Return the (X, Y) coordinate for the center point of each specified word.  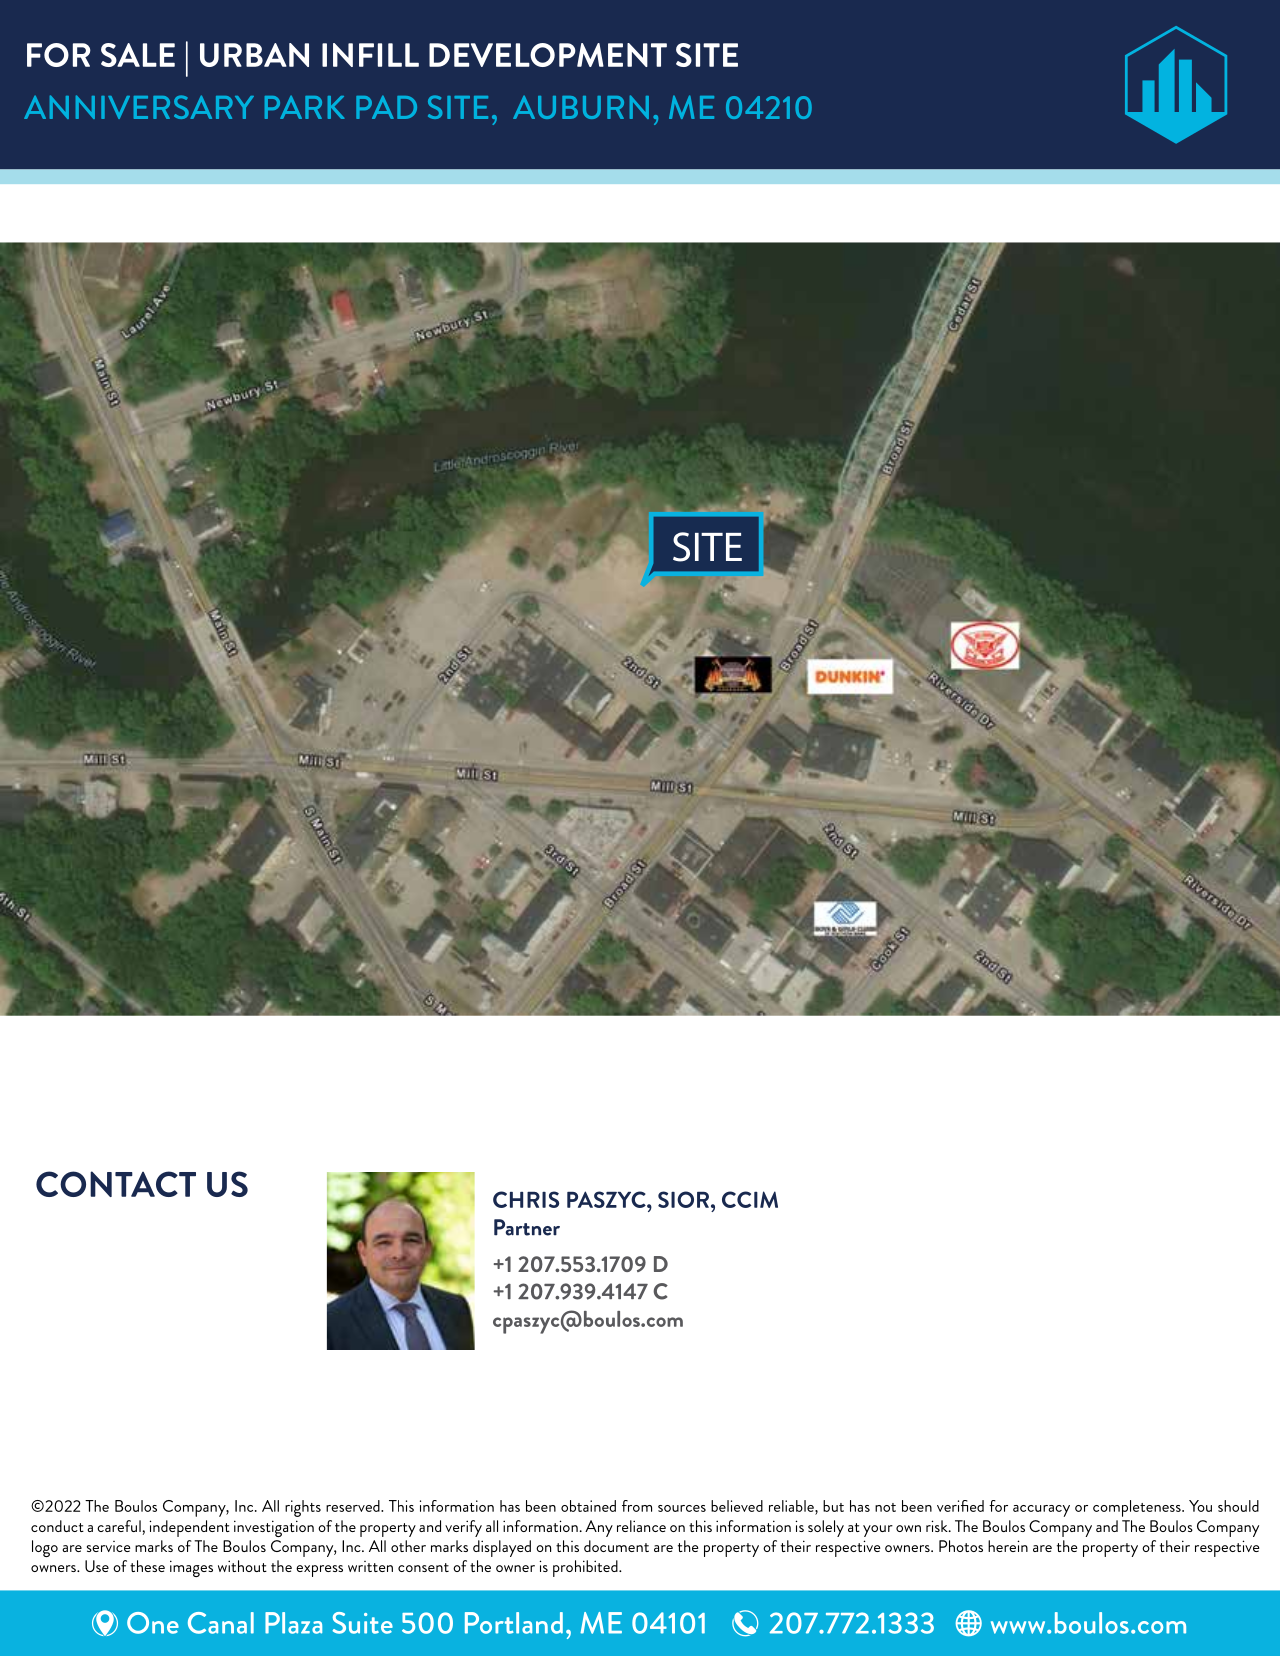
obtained (588, 1506)
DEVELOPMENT (548, 55)
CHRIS (526, 1199)
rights (303, 1508)
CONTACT (116, 1184)
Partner (527, 1227)
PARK (305, 107)
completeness (1138, 1508)
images (191, 1568)
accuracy (1041, 1511)
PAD (386, 107)
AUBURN (581, 107)
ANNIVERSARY (139, 107)
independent (189, 1528)
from (637, 1506)
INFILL (370, 55)
